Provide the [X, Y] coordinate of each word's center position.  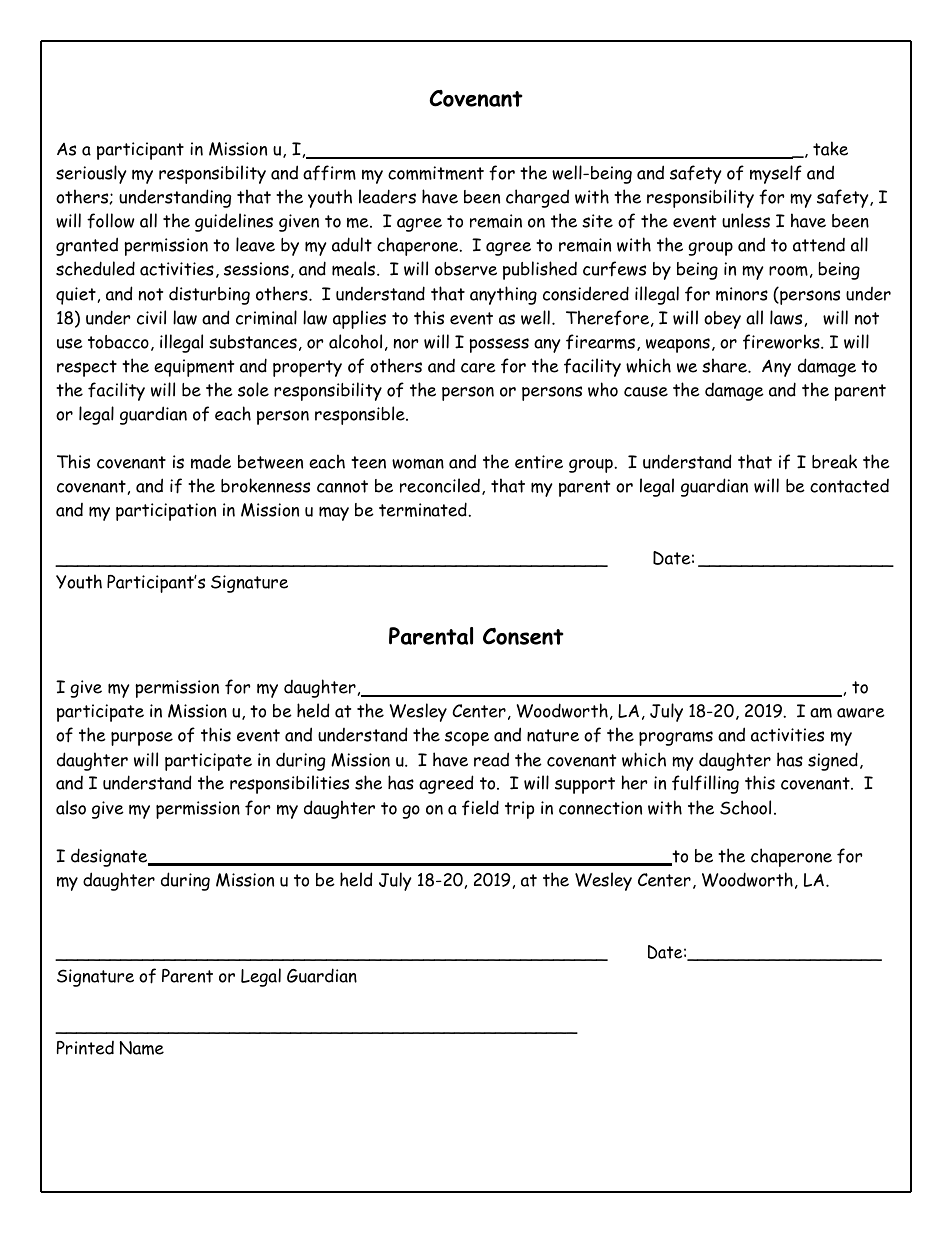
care [478, 368]
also [71, 807]
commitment [436, 173]
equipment [194, 368]
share [725, 365]
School [745, 807]
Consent [523, 636]
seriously [91, 174]
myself [776, 174]
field [480, 807]
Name [141, 1048]
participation [166, 512]
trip [519, 810]
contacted [849, 486]
